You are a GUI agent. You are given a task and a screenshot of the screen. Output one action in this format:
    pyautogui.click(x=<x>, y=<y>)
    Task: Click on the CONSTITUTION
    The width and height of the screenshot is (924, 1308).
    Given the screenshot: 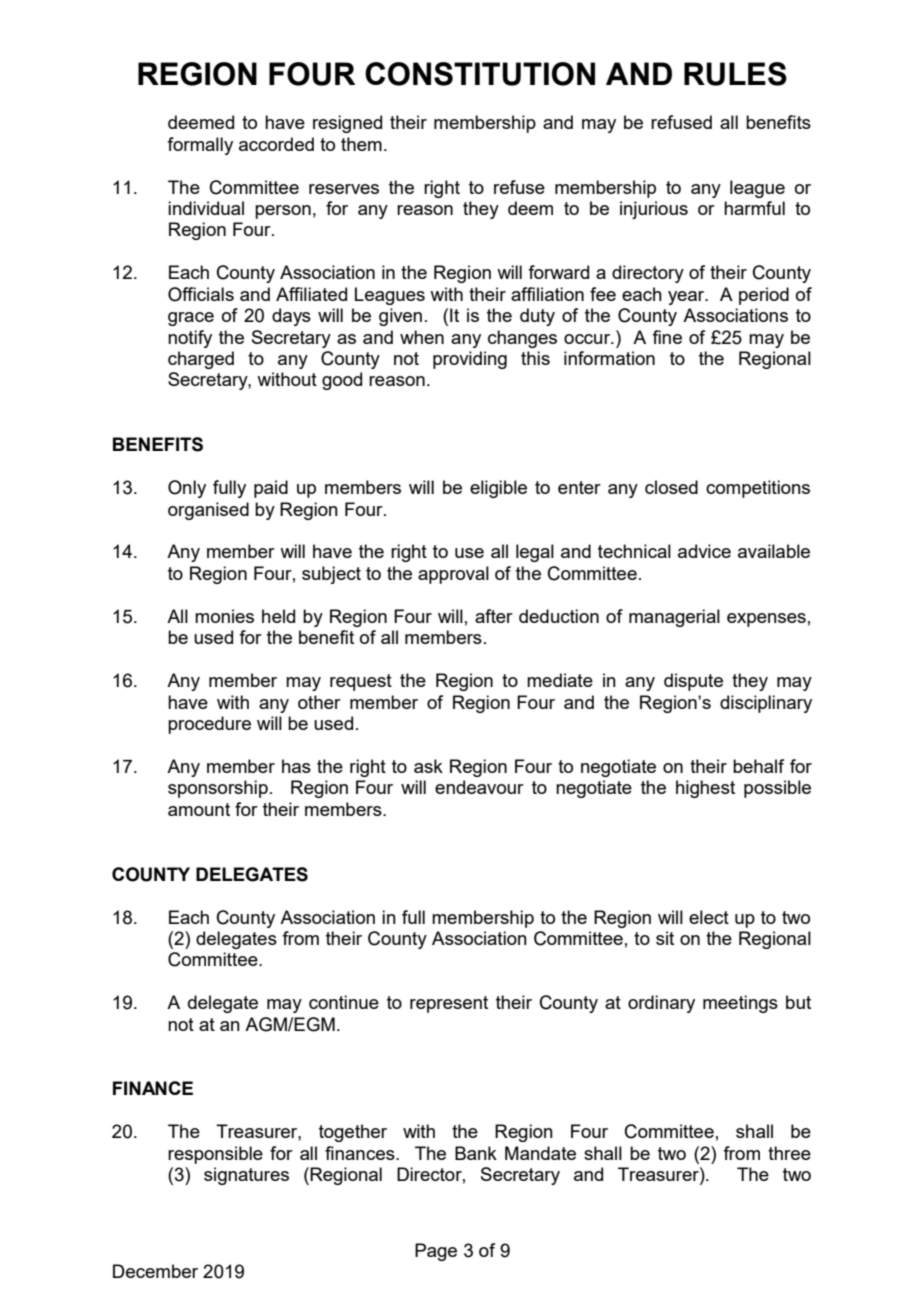 What is the action you would take?
    pyautogui.click(x=480, y=74)
